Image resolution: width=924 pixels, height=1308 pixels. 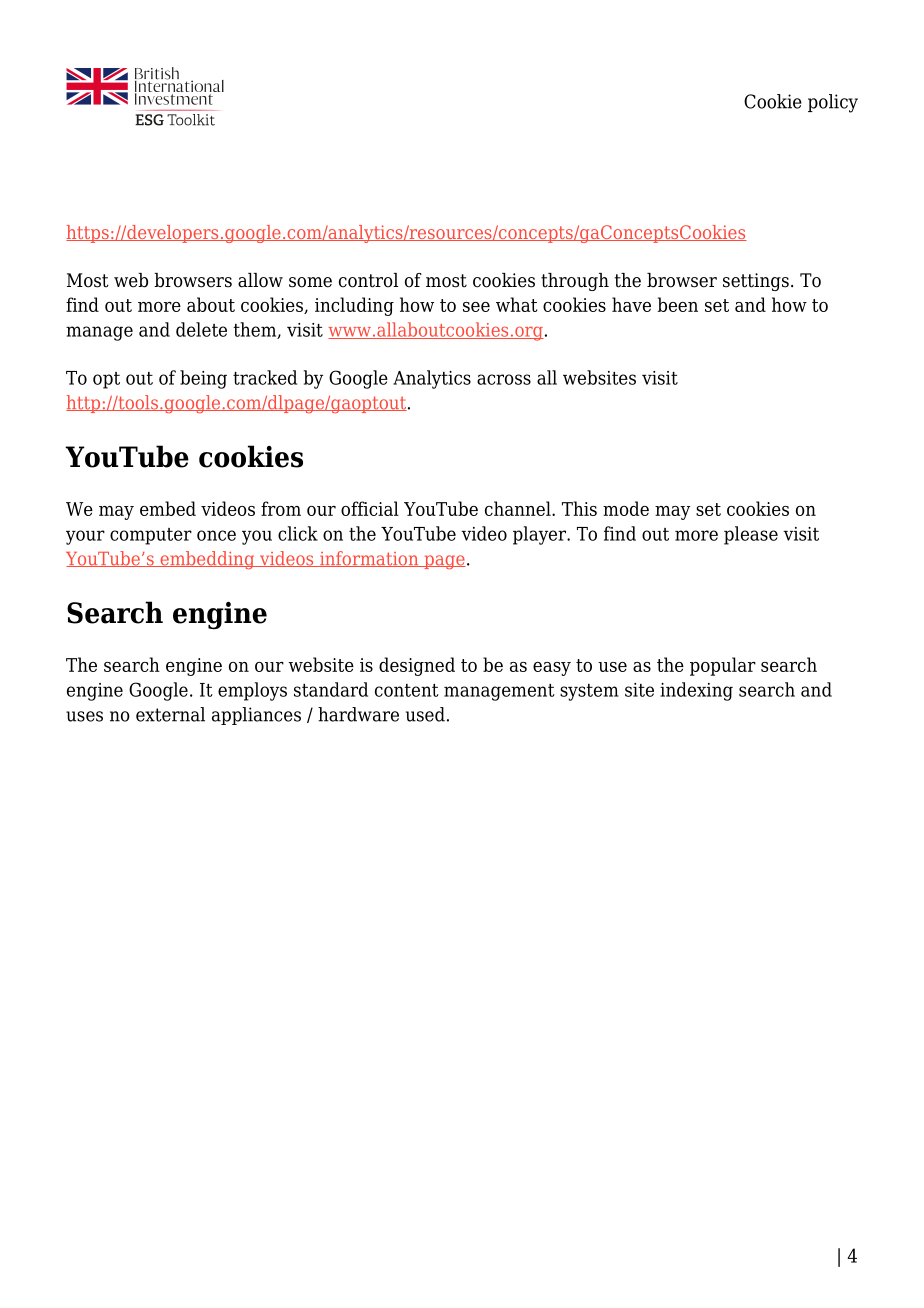 I want to click on across, so click(x=504, y=379).
